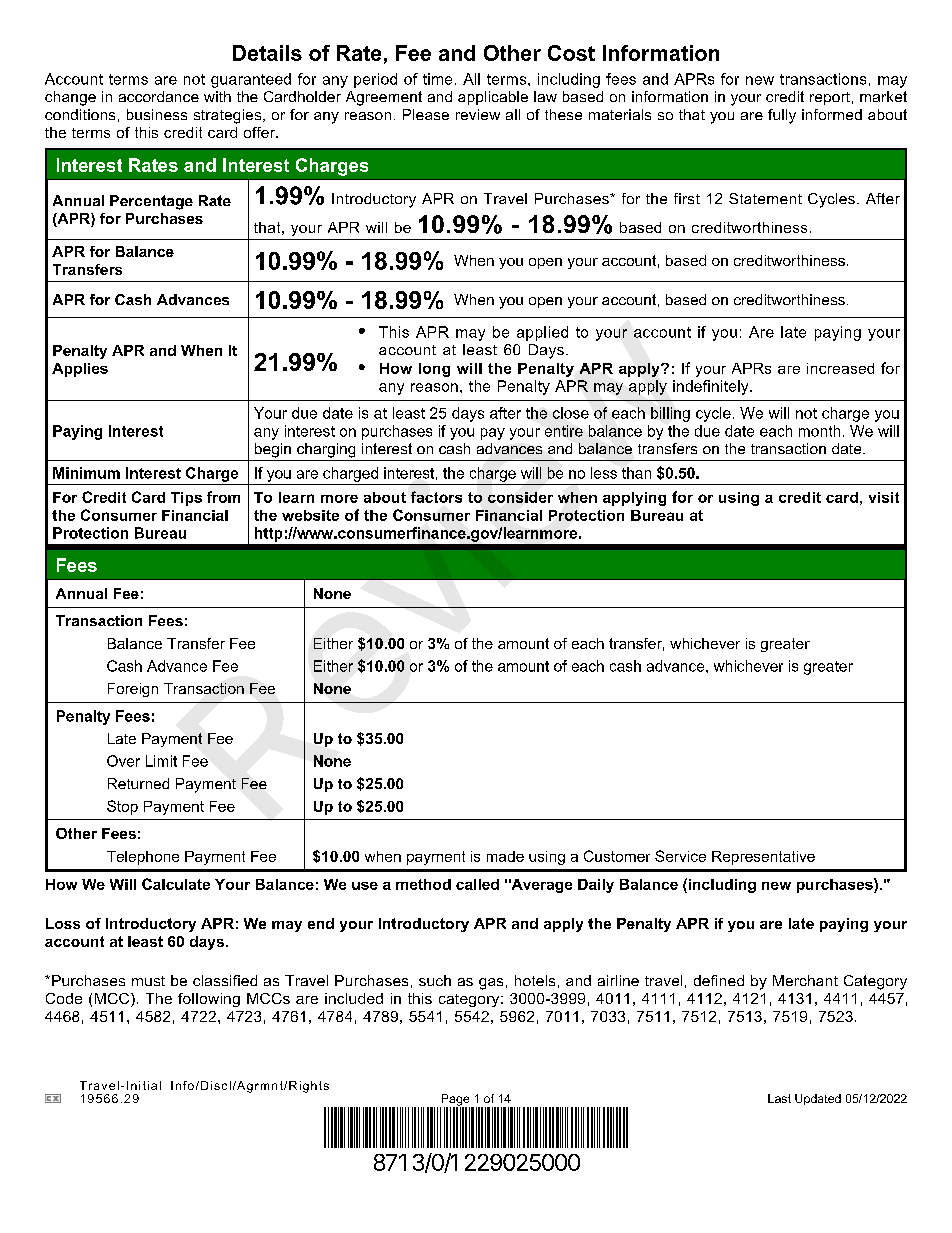 Image resolution: width=952 pixels, height=1233 pixels. What do you see at coordinates (830, 98) in the screenshot?
I see `report` at bounding box center [830, 98].
